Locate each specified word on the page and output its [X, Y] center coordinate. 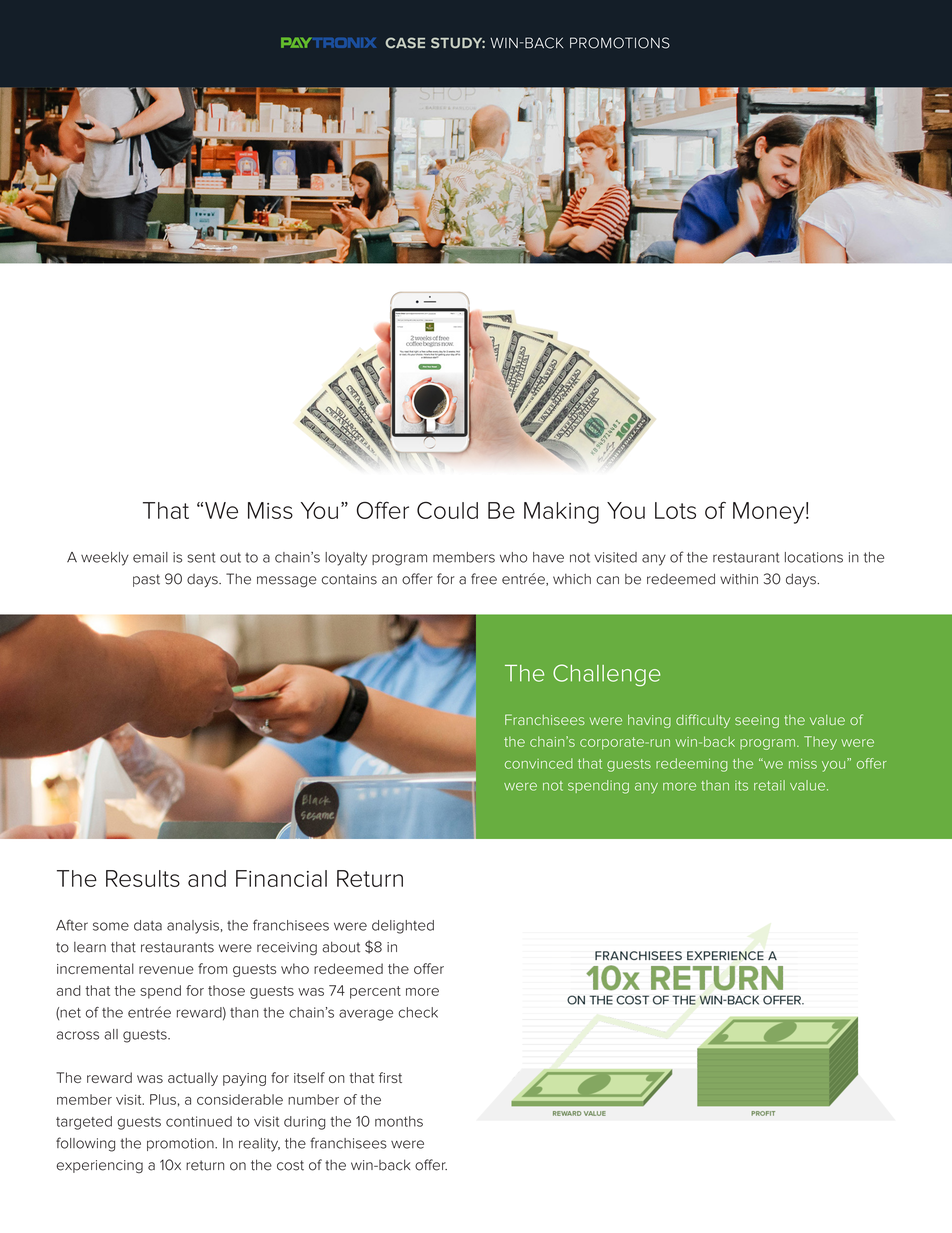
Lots [675, 510]
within [739, 579]
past [146, 580]
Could [447, 510]
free [484, 579]
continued [199, 1121]
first [390, 1077]
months [399, 1121]
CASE [405, 42]
